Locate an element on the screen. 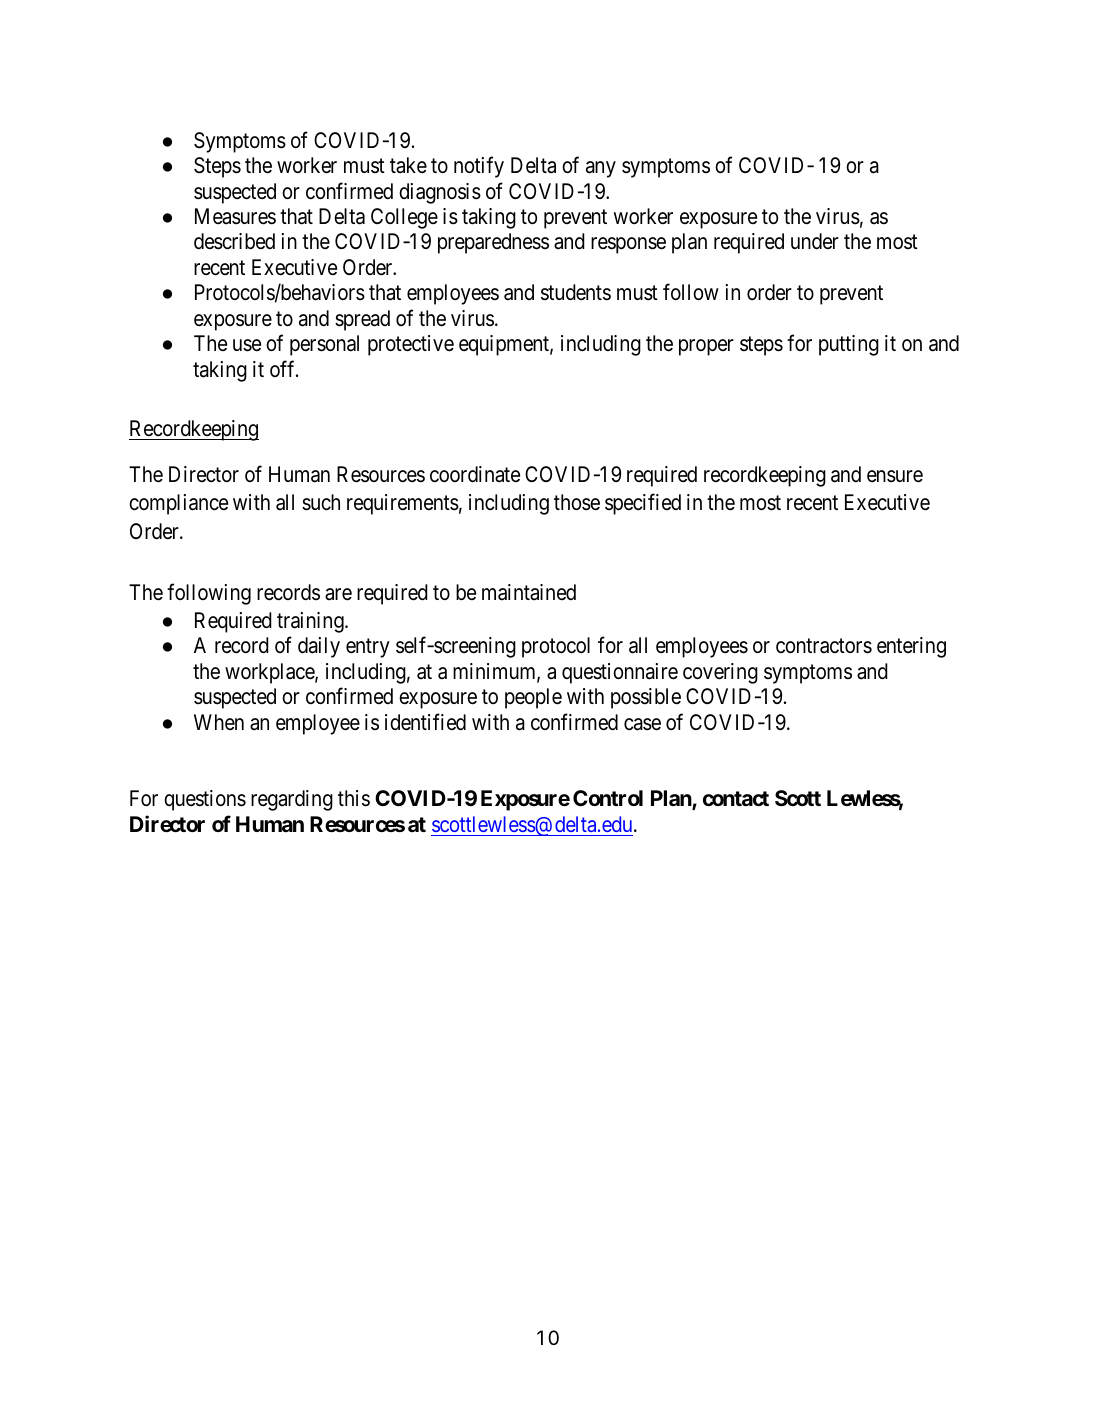 The width and height of the screenshot is (1095, 1417). such is located at coordinates (321, 502).
